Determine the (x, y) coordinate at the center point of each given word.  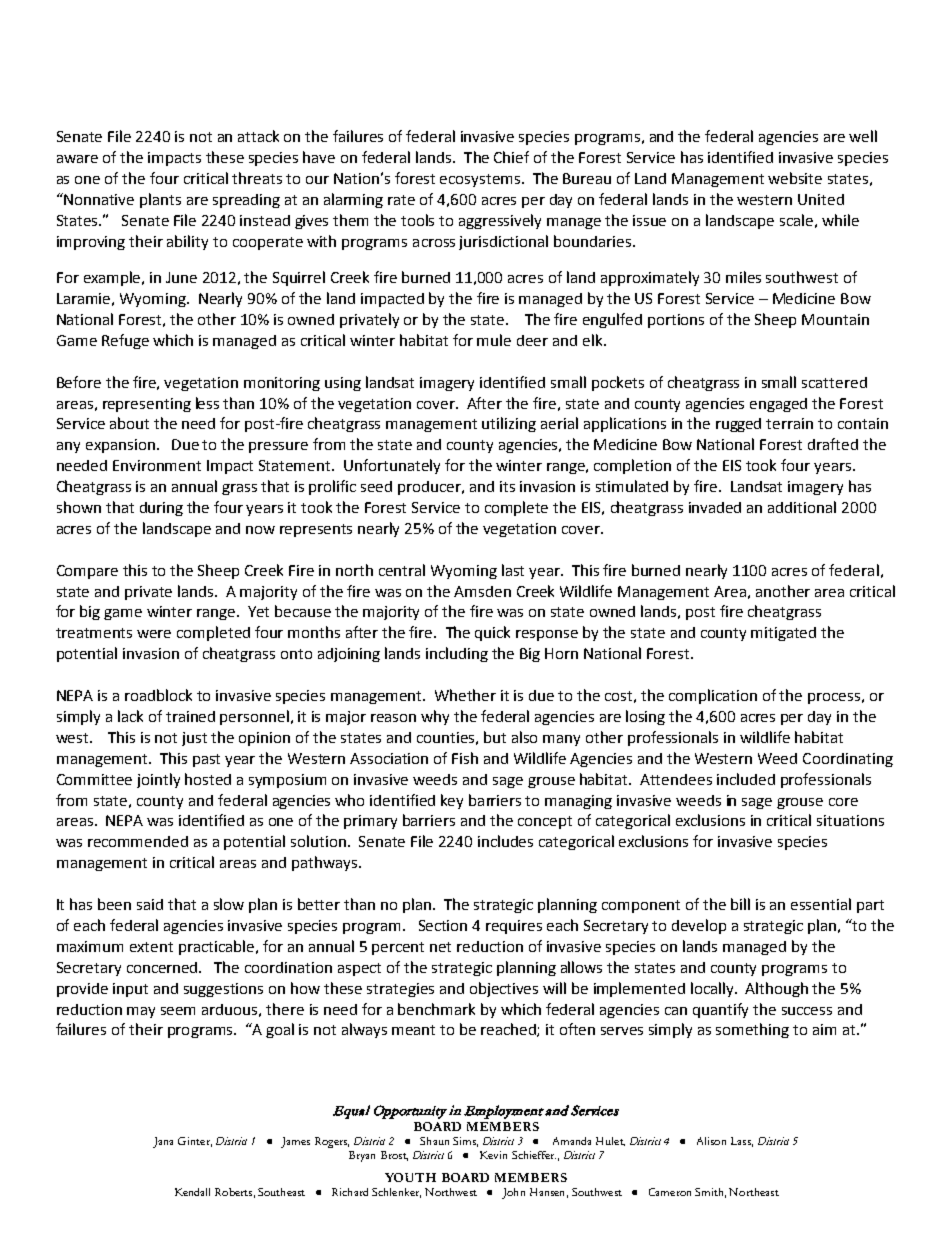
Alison (711, 1141)
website (795, 178)
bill (740, 904)
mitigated (783, 634)
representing (147, 405)
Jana (163, 1142)
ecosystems (481, 180)
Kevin (493, 1155)
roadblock (158, 695)
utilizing (509, 424)
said (150, 904)
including (457, 654)
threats (257, 178)
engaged (778, 405)
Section (443, 925)
